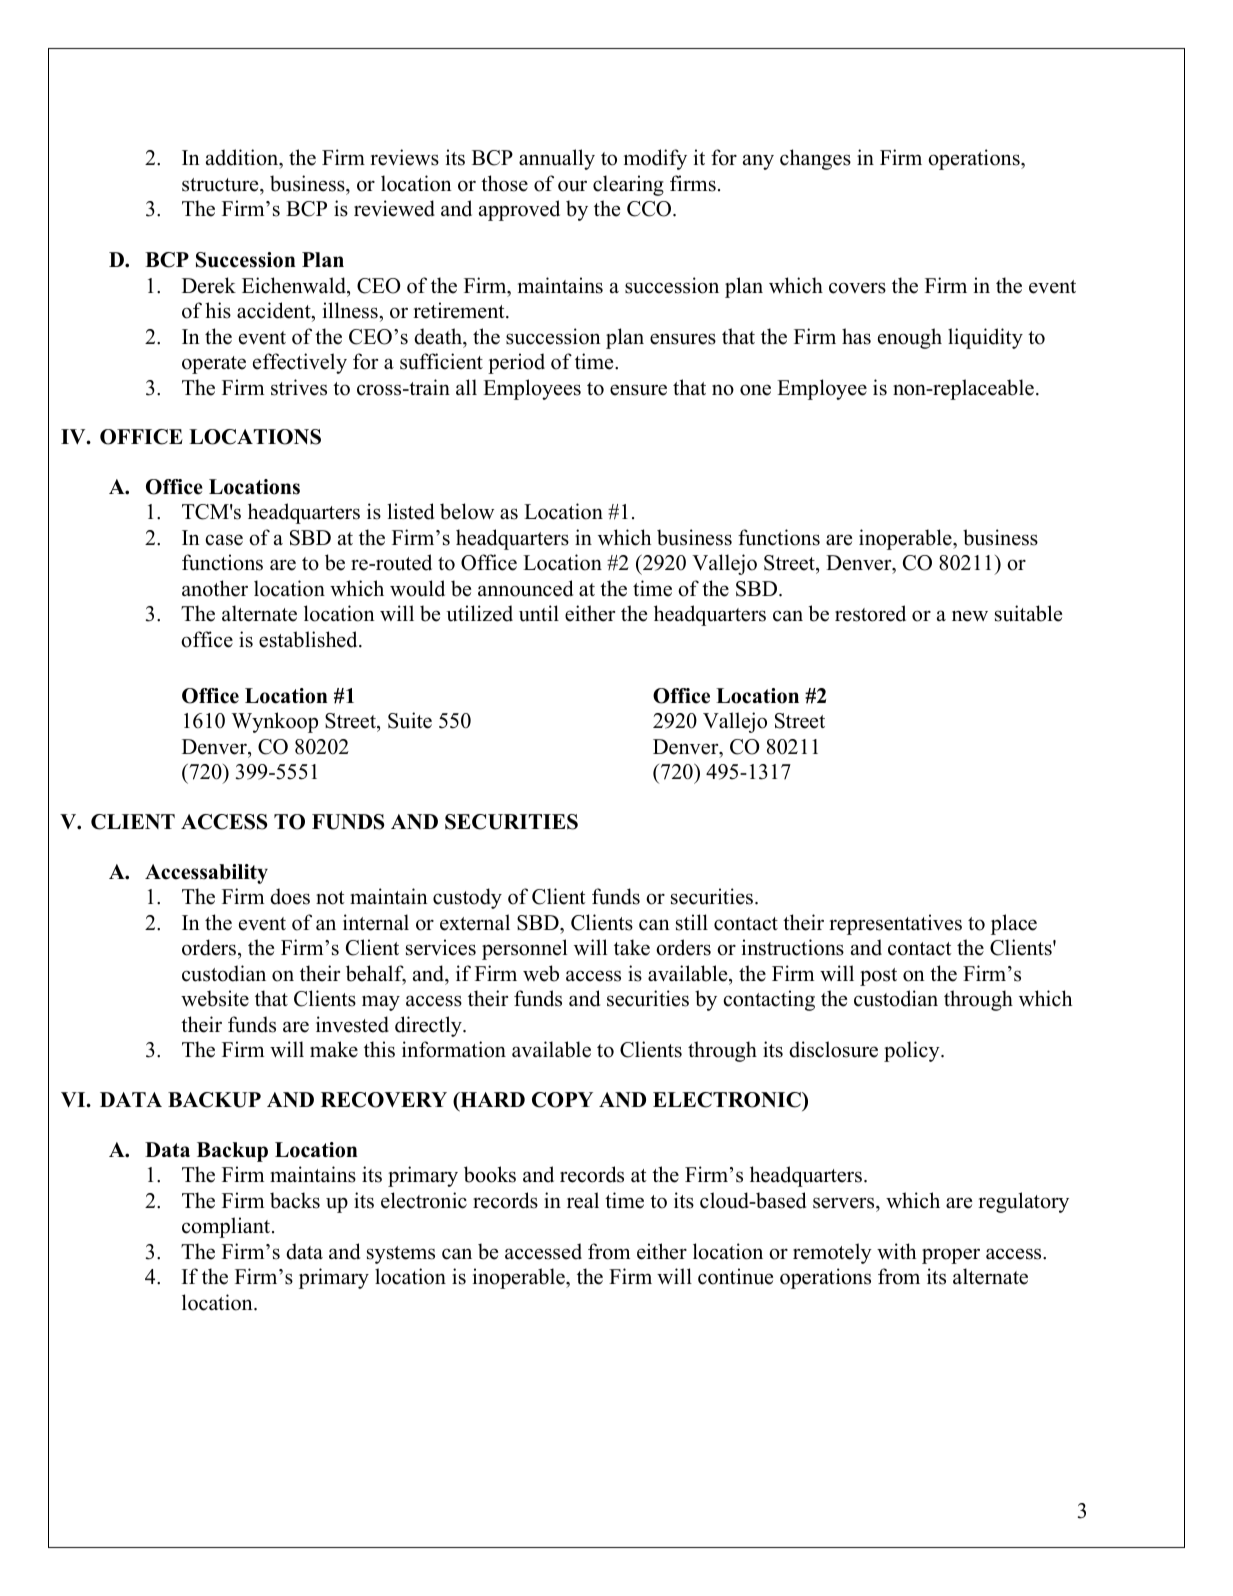  Describe the element at coordinates (628, 185) in the document. I see `clearing` at that location.
